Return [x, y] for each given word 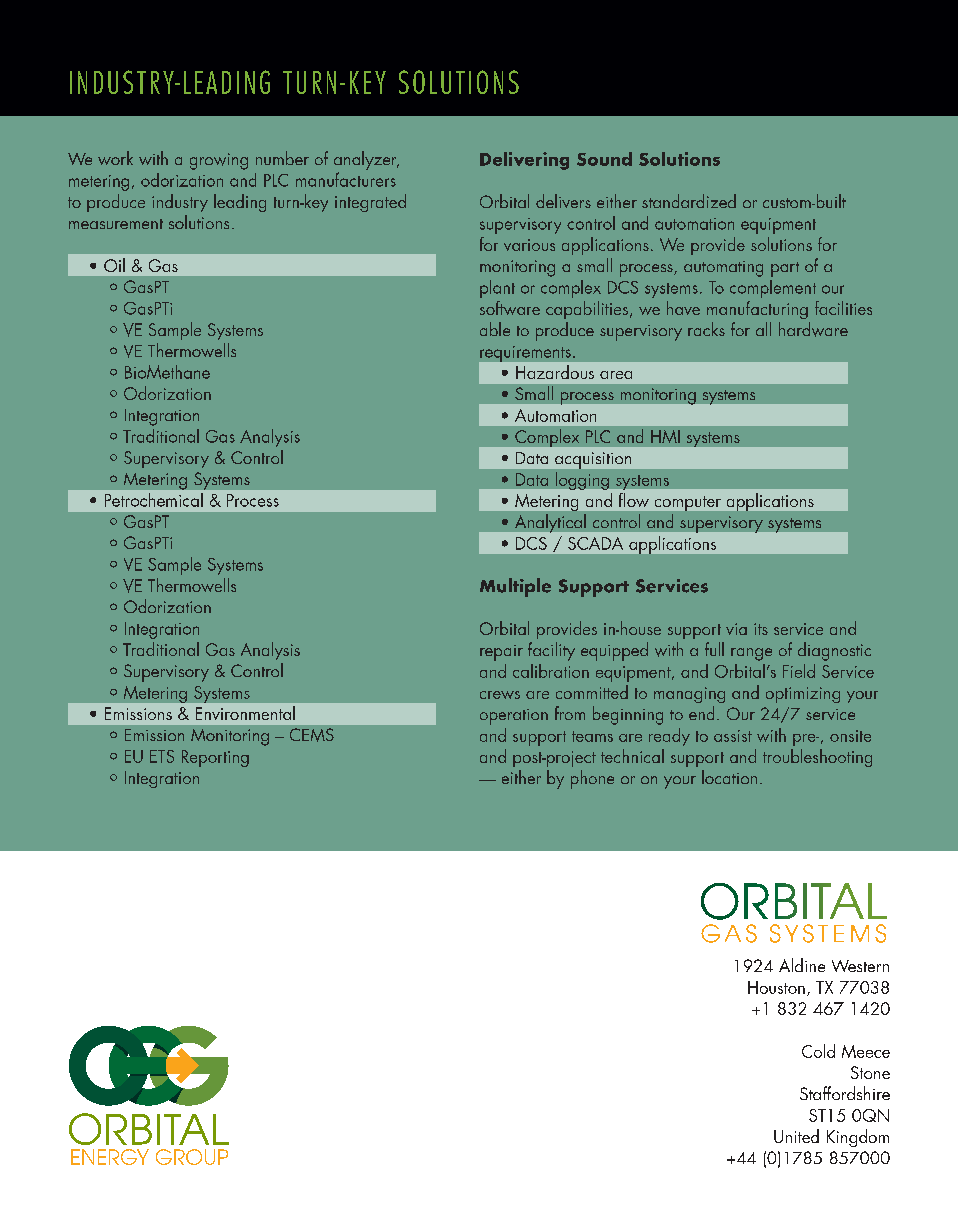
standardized [689, 201]
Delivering [524, 161]
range [751, 654]
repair [501, 653]
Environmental [245, 713]
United [796, 1136]
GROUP [192, 1157]
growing [219, 161]
